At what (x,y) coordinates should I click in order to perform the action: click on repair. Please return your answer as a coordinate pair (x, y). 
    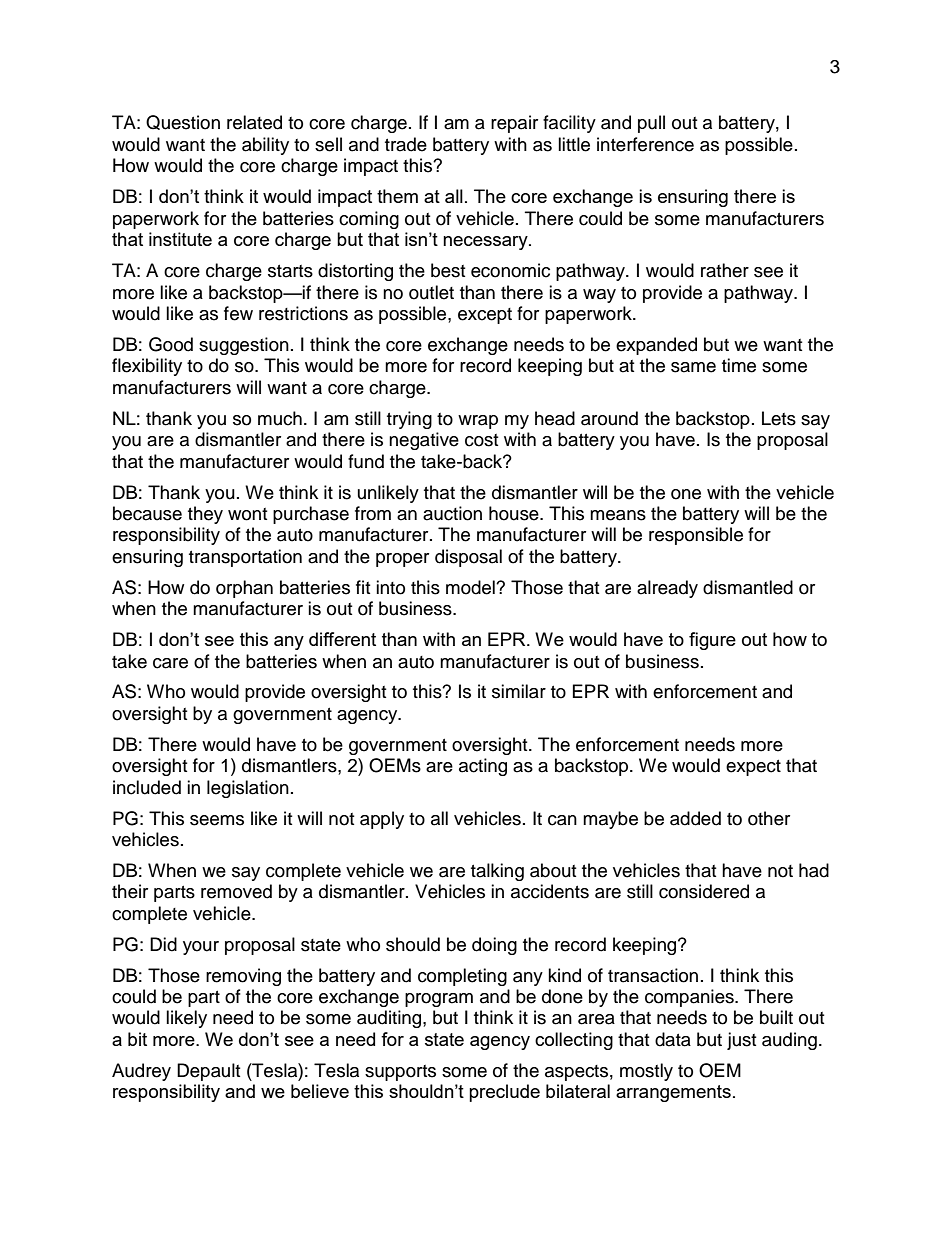
    Looking at the image, I should click on (514, 124).
